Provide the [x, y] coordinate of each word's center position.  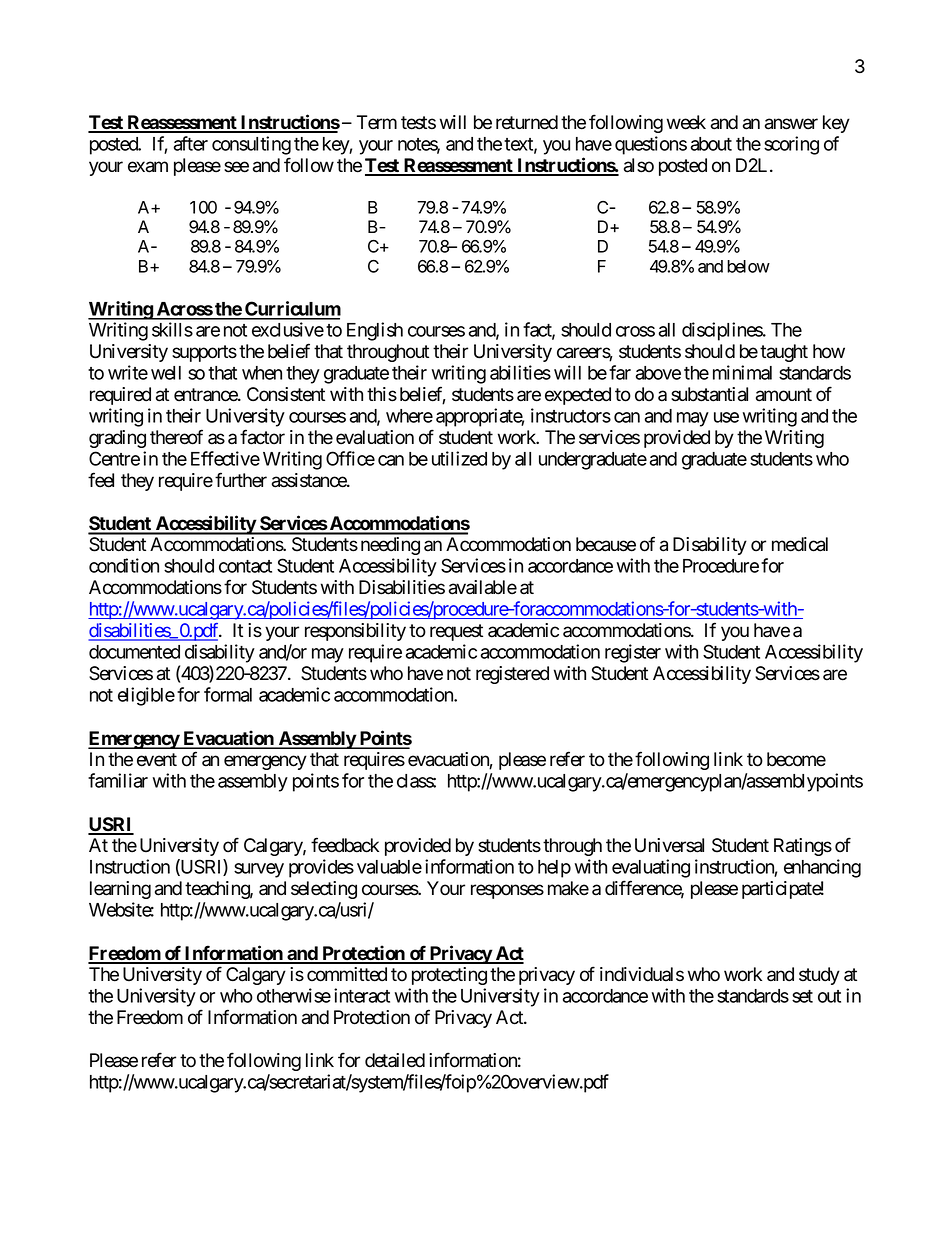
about [711, 144]
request [456, 632]
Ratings [803, 847]
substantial [709, 394]
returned [527, 122]
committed [347, 974]
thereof [176, 437]
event [157, 760]
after [191, 143]
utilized [459, 458]
